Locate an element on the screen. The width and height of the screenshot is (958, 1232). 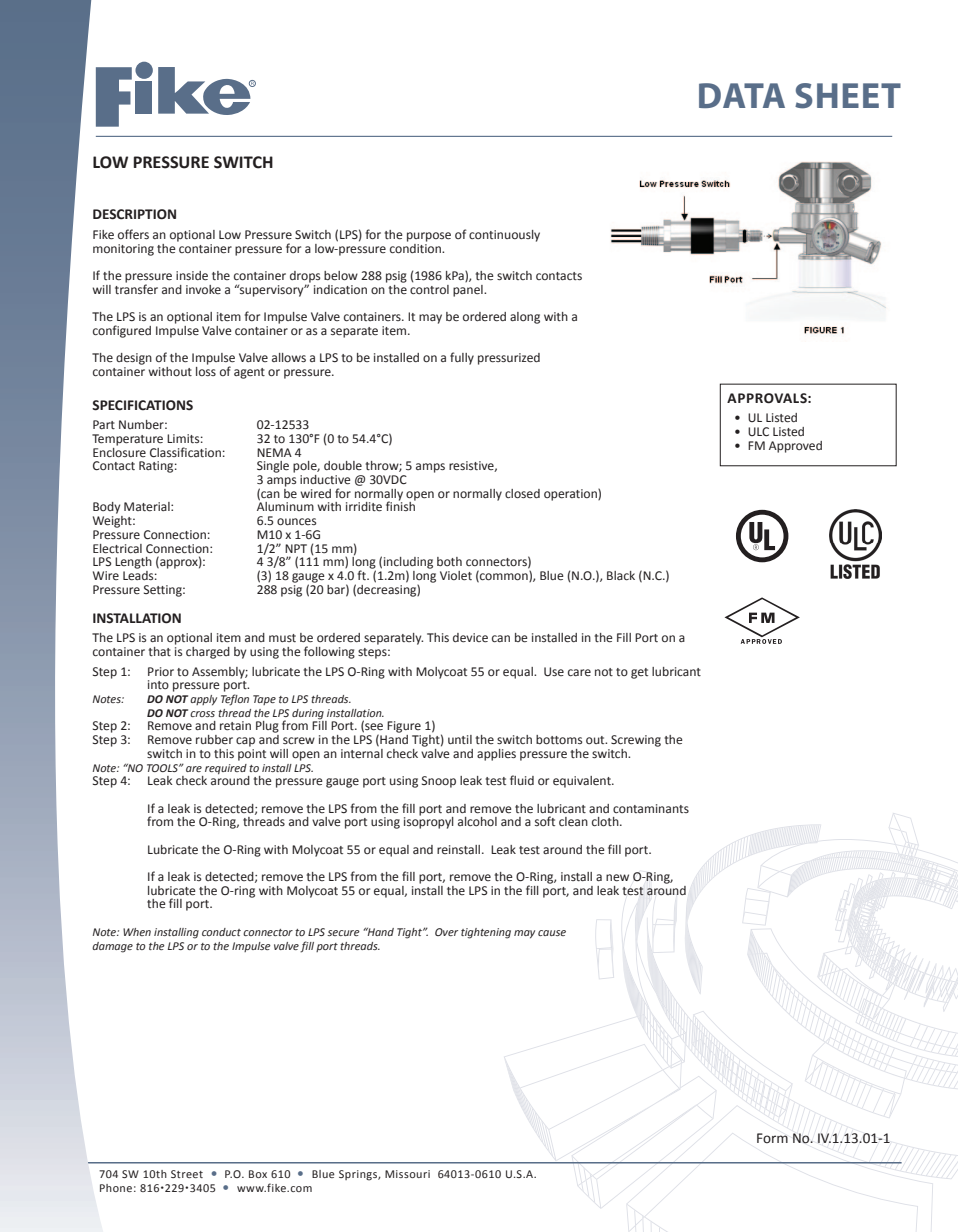
closed is located at coordinates (522, 494).
